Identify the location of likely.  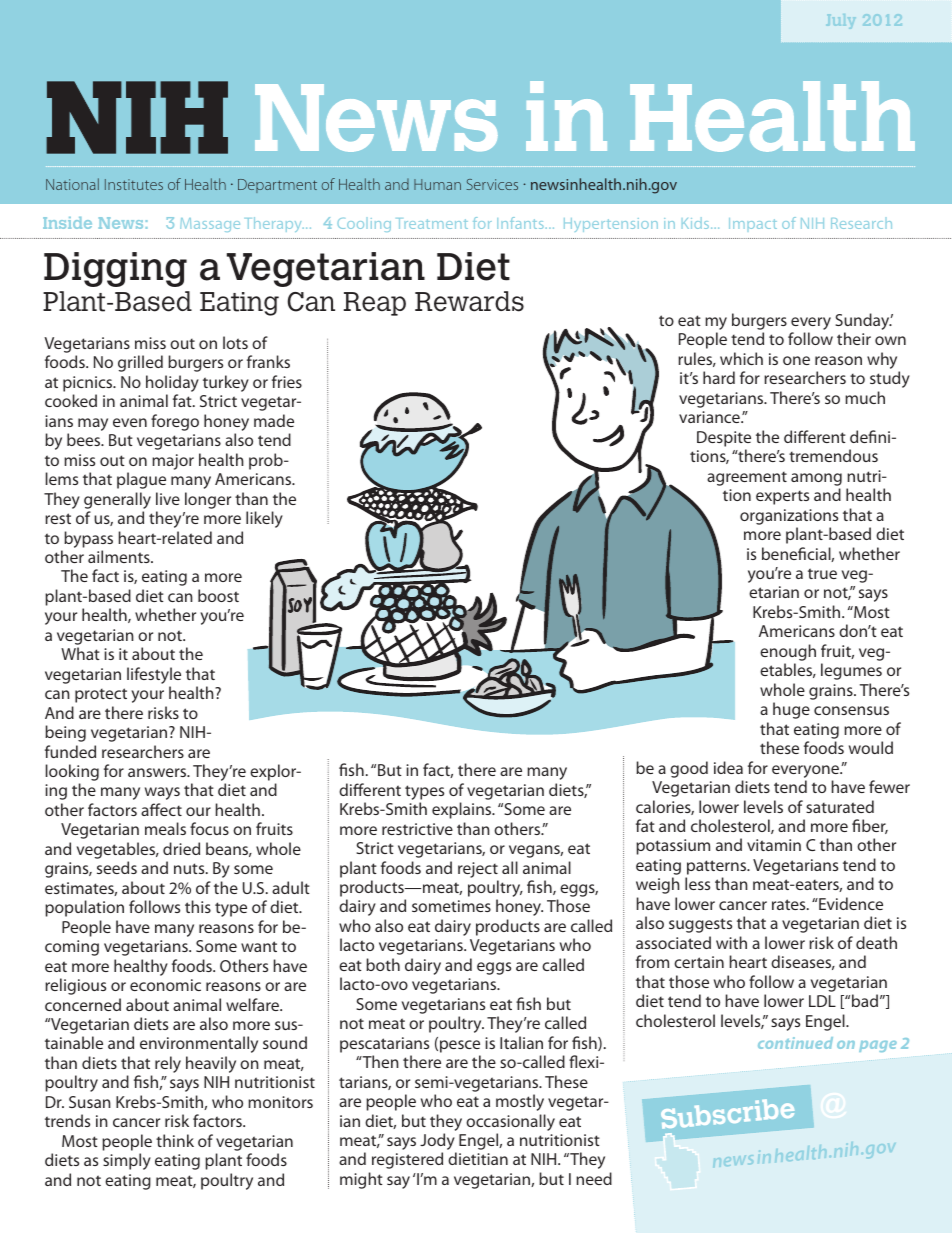
(264, 519).
